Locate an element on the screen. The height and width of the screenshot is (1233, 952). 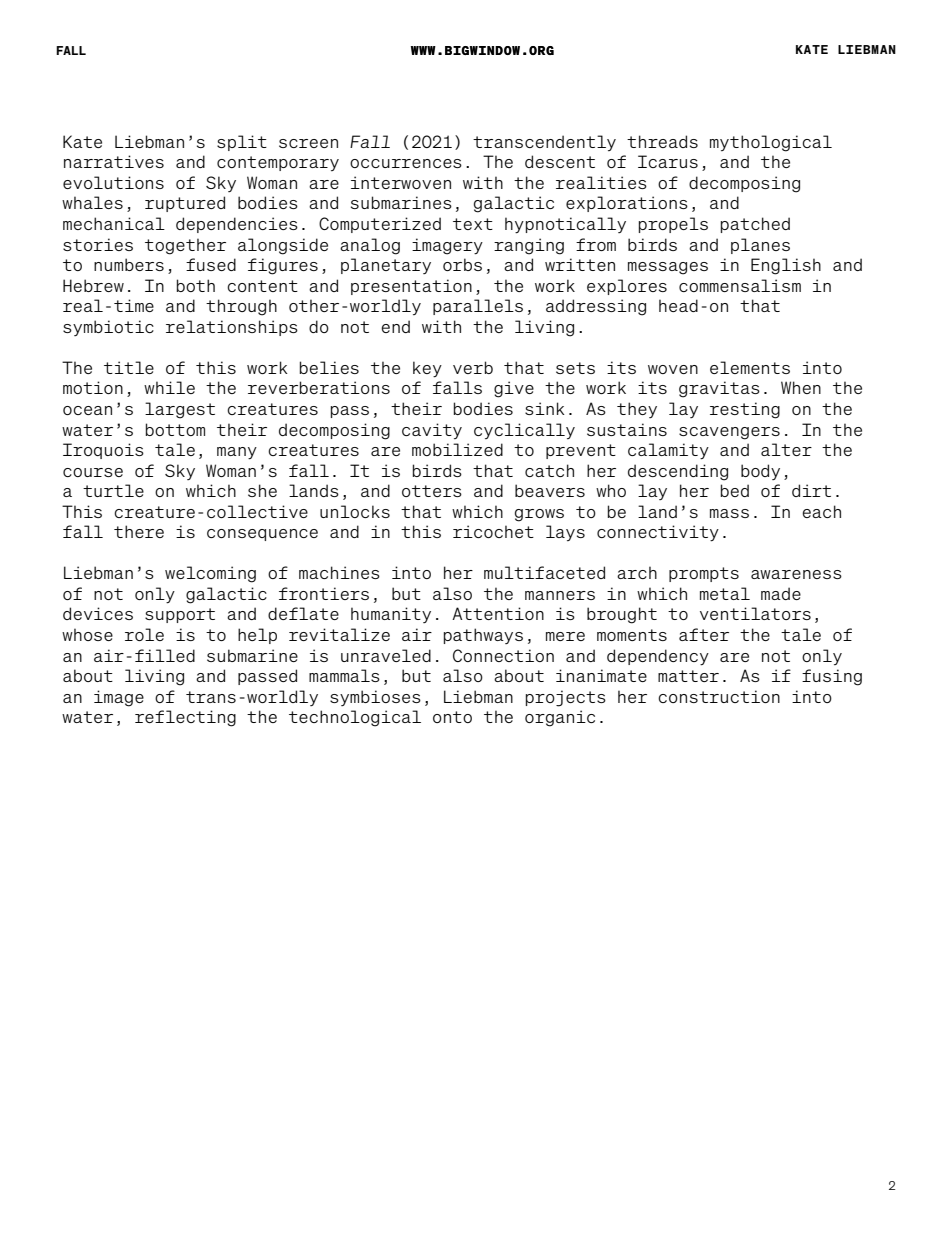
relationships is located at coordinates (232, 328).
